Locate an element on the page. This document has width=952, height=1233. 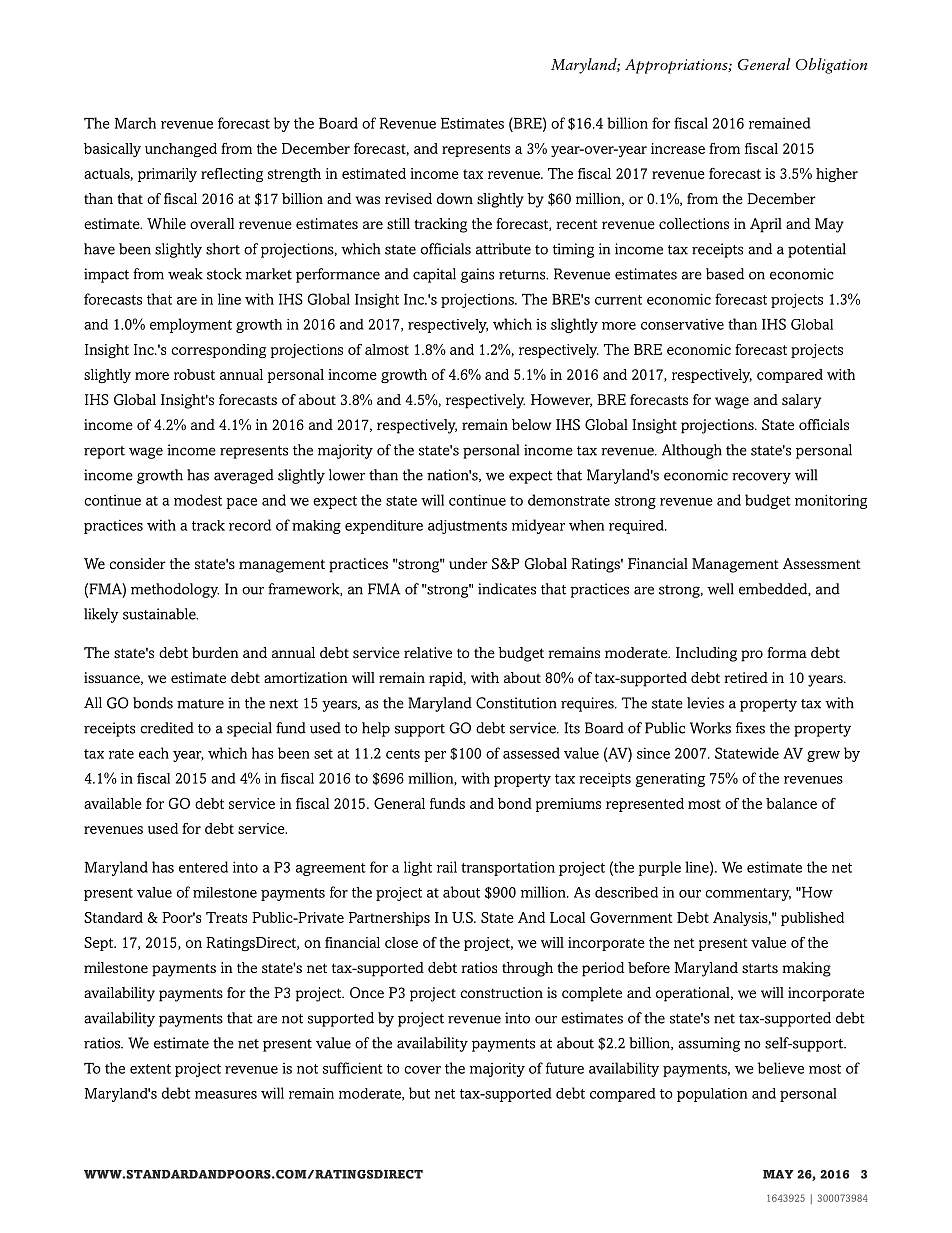
rail is located at coordinates (447, 867).
